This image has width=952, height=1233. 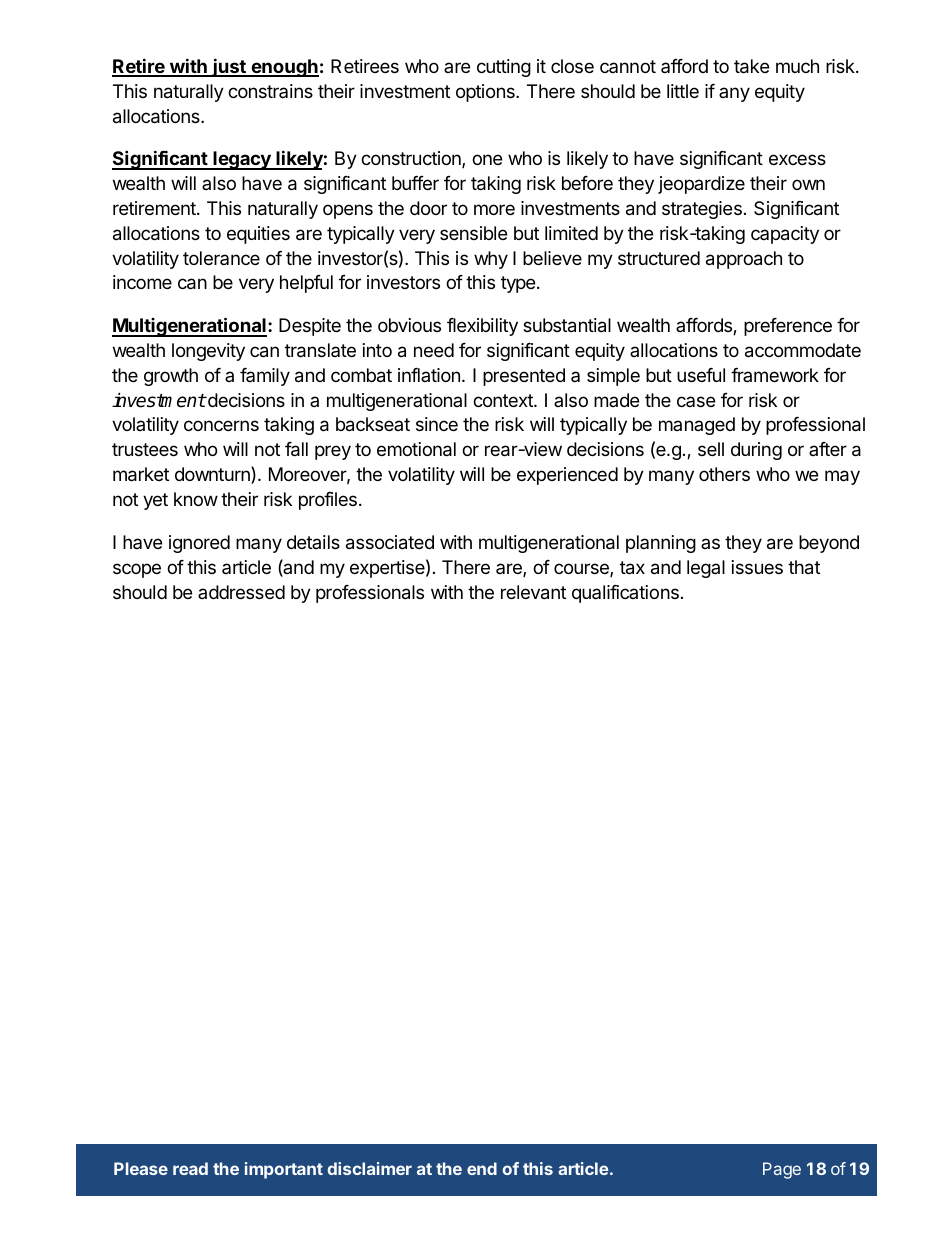 I want to click on longevity, so click(x=208, y=352).
